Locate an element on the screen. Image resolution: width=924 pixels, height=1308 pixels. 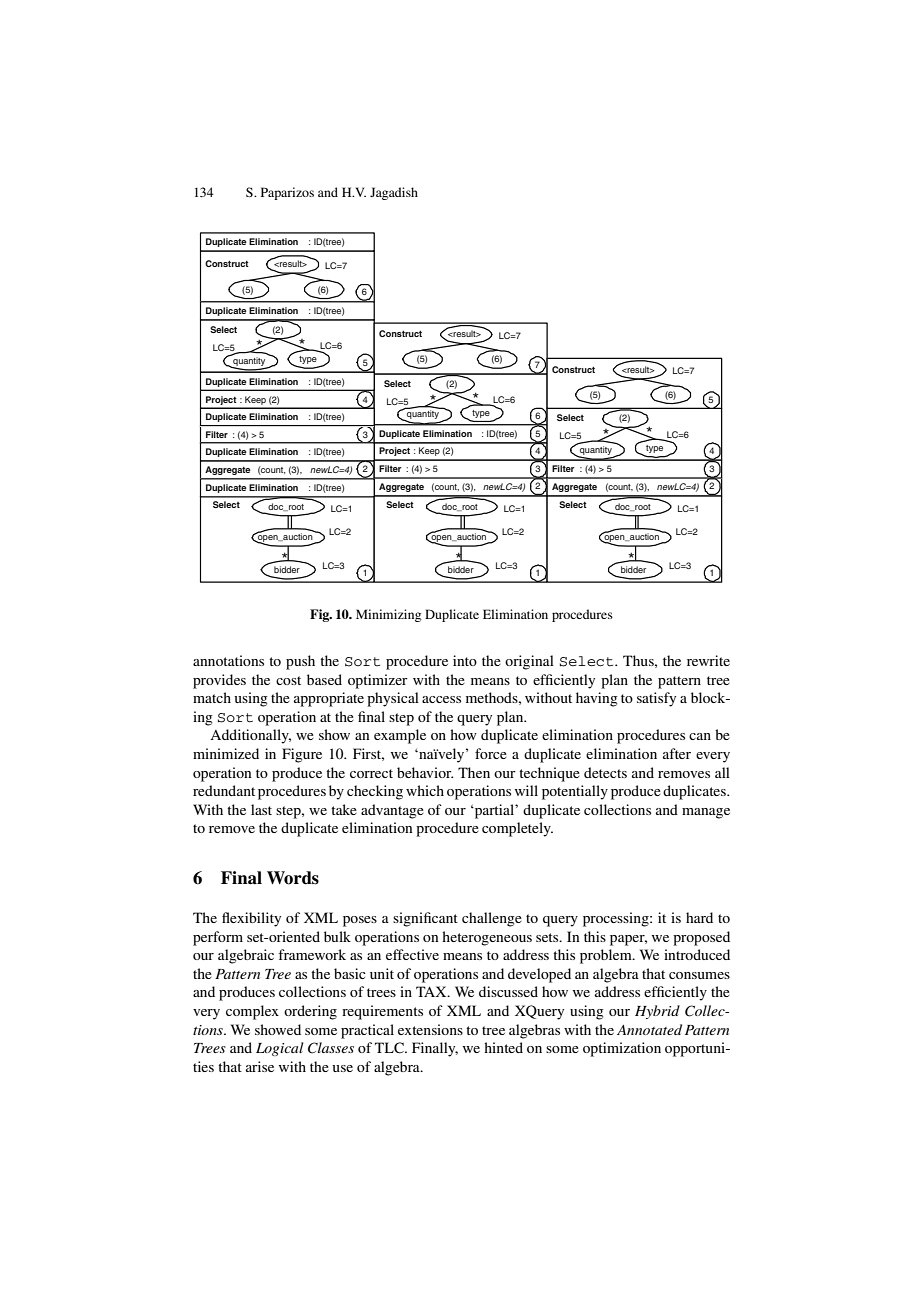
push is located at coordinates (300, 662).
